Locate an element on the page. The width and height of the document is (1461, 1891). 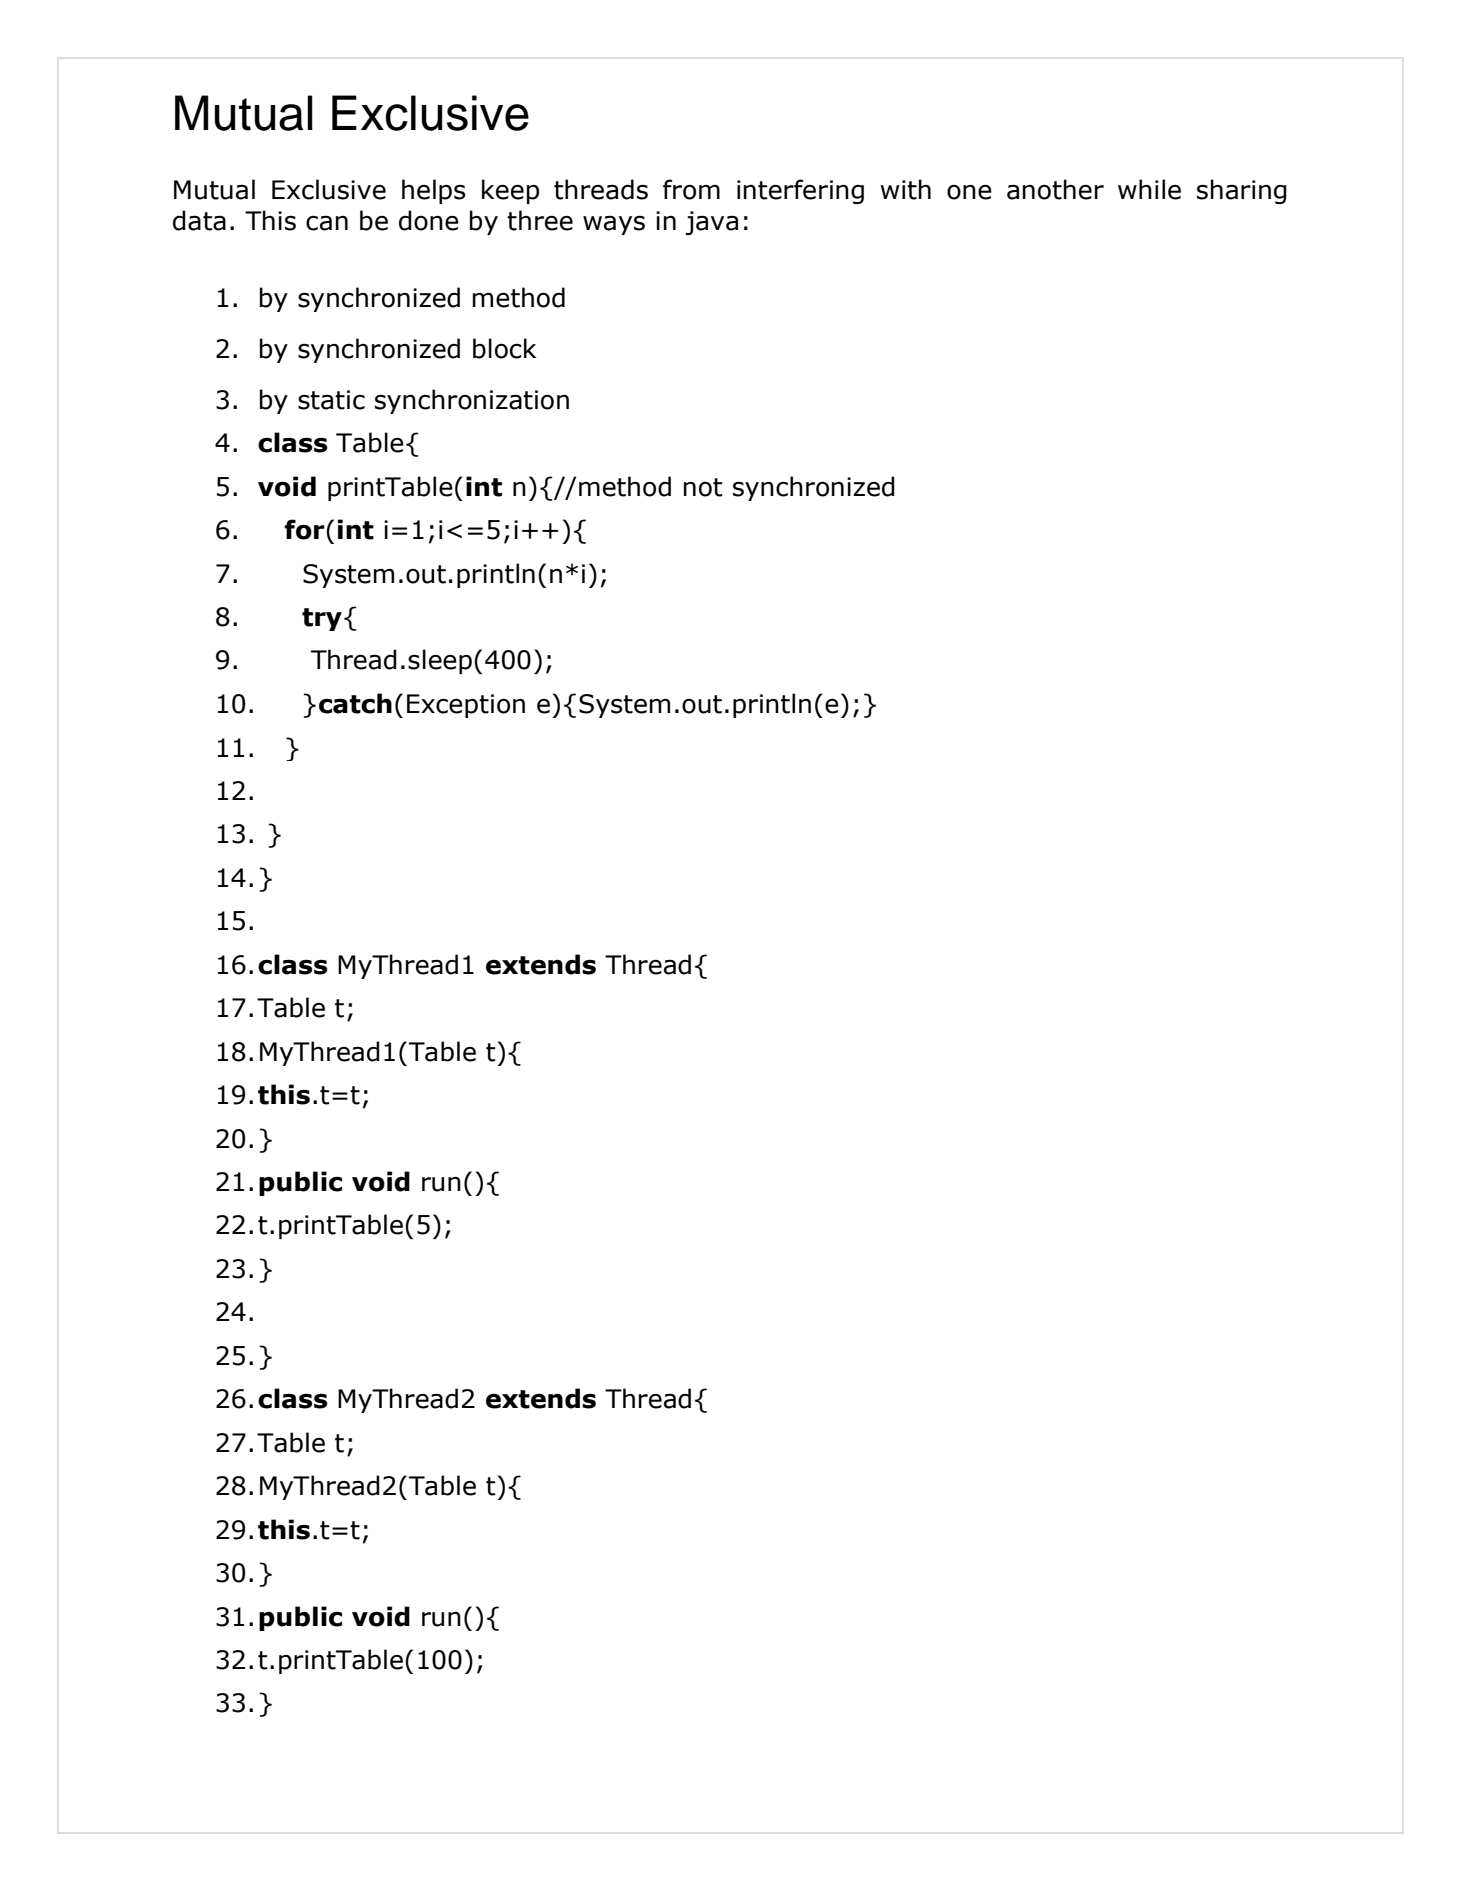
synchronization is located at coordinates (472, 401).
